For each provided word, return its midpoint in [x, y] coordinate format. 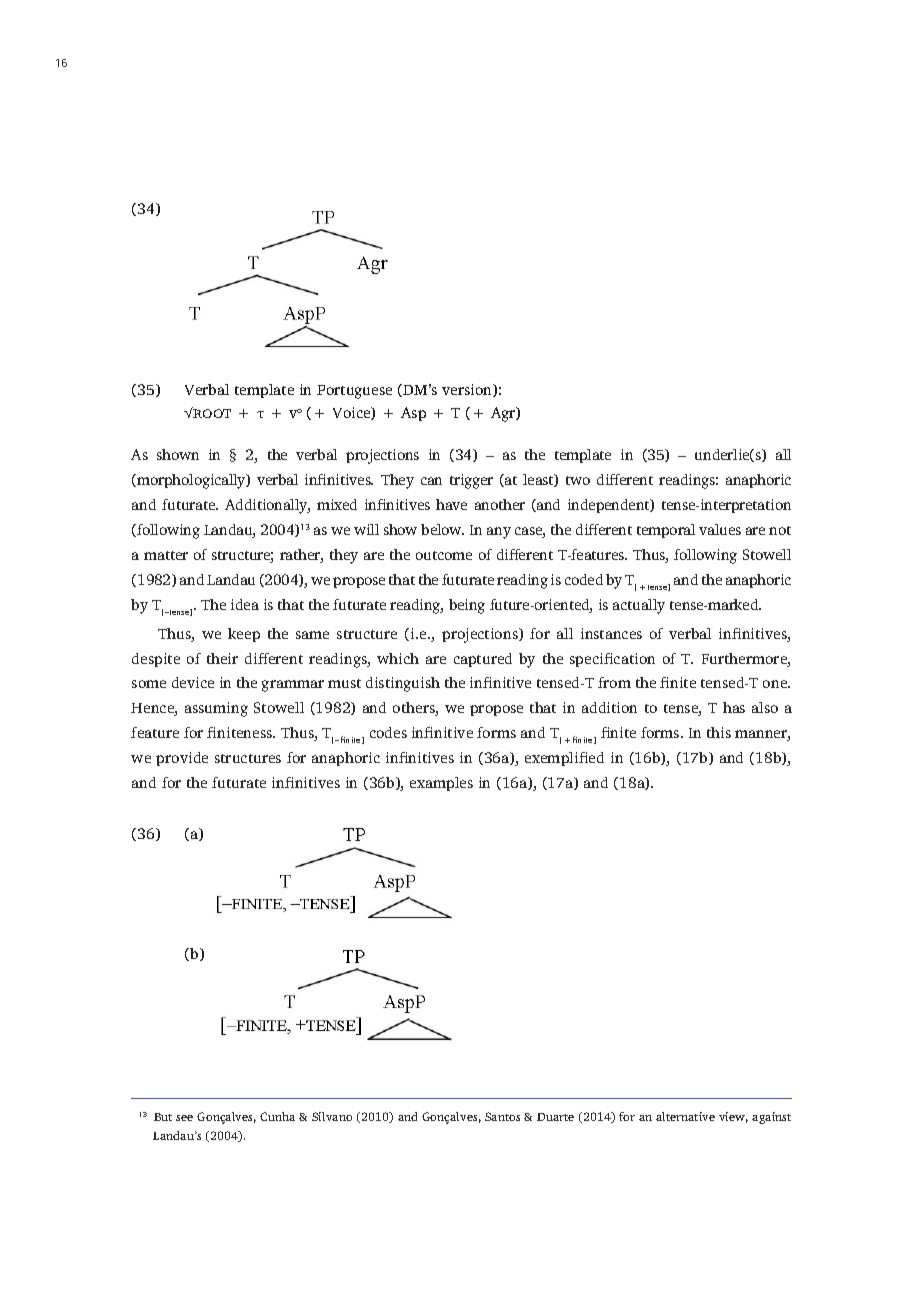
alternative [685, 1116]
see [184, 1118]
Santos [502, 1116]
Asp [413, 414]
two [578, 480]
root [212, 413]
